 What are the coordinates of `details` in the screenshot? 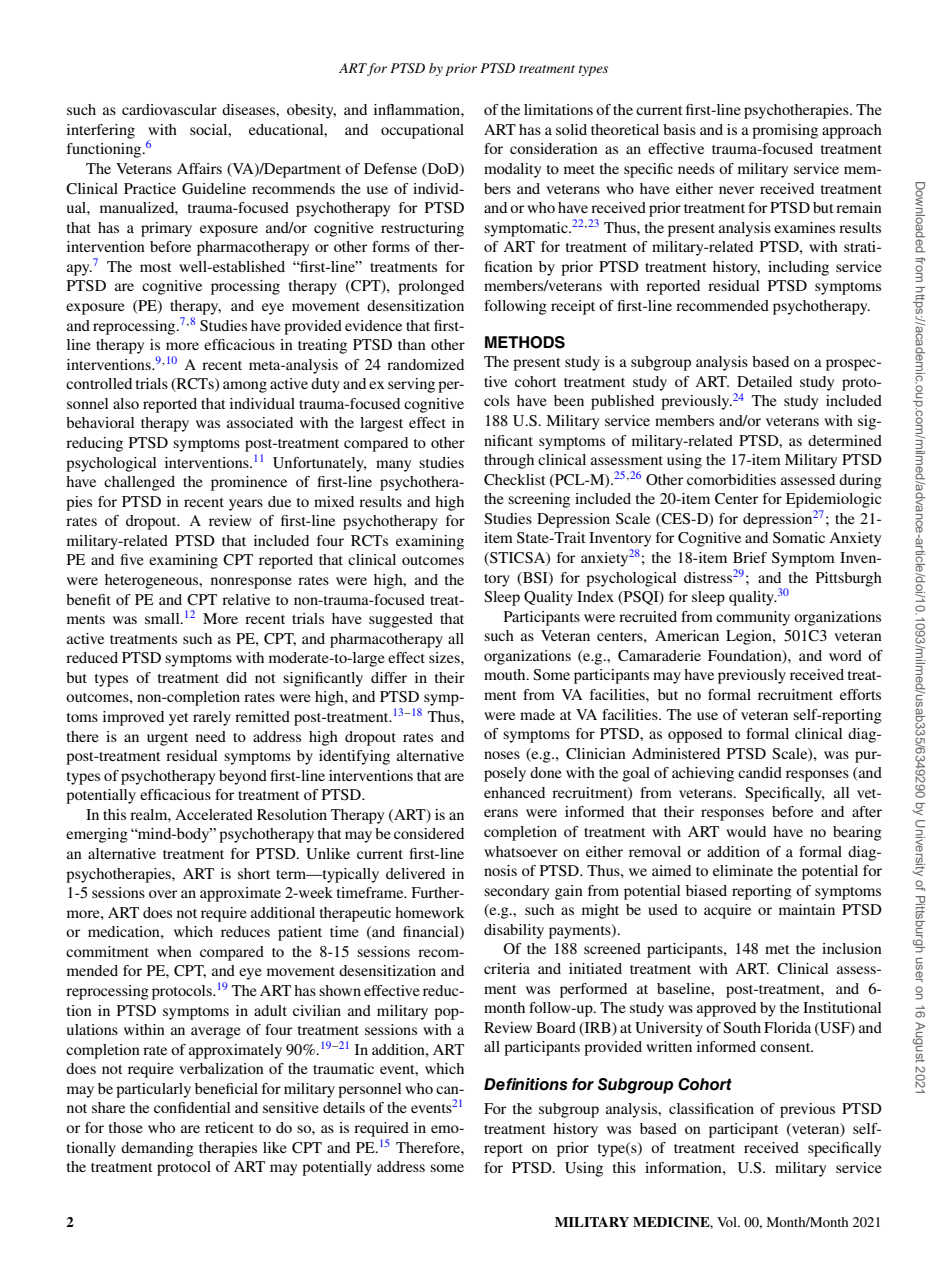 It's located at (344, 1107).
